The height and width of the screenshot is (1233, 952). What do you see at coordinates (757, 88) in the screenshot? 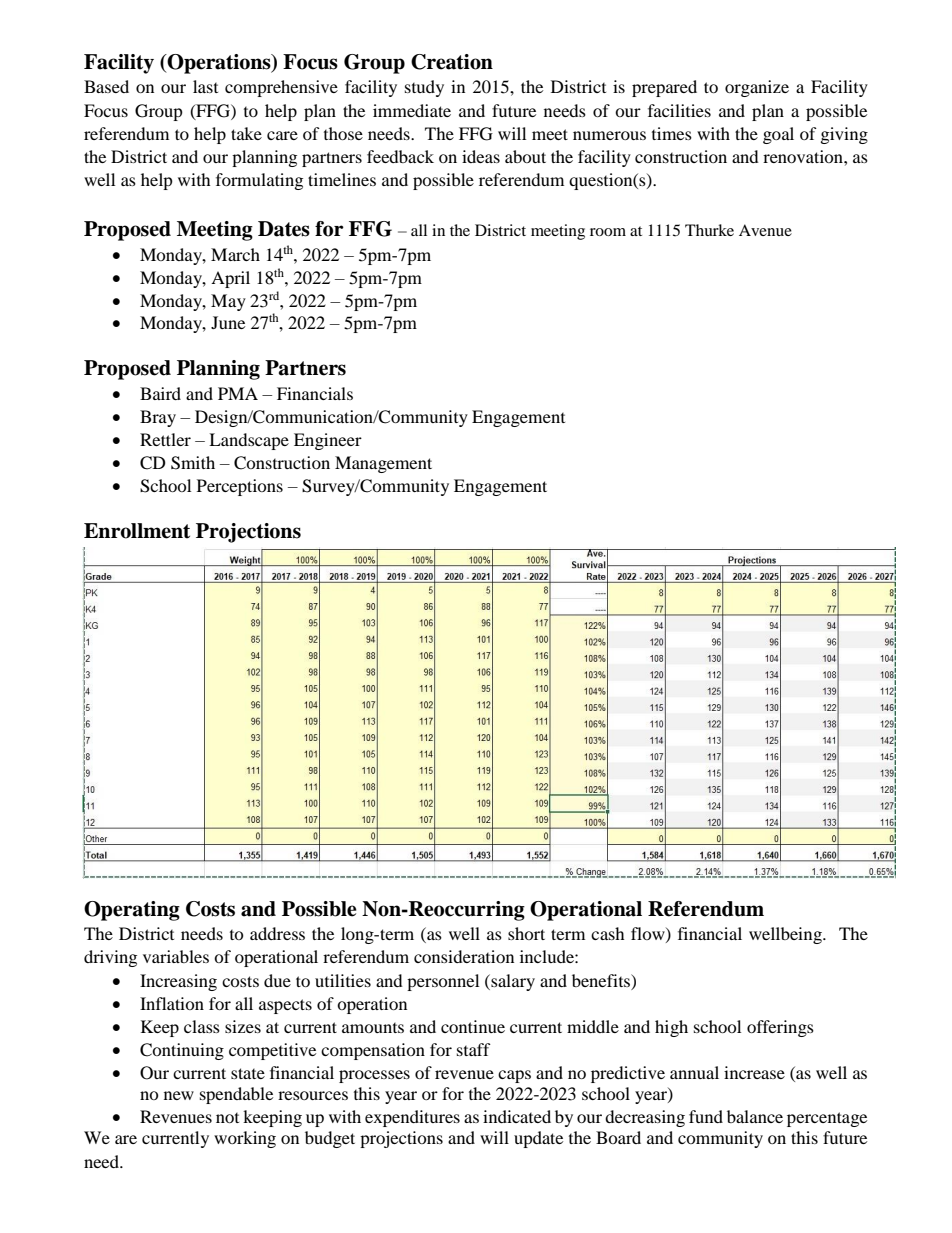
I see `organize` at bounding box center [757, 88].
